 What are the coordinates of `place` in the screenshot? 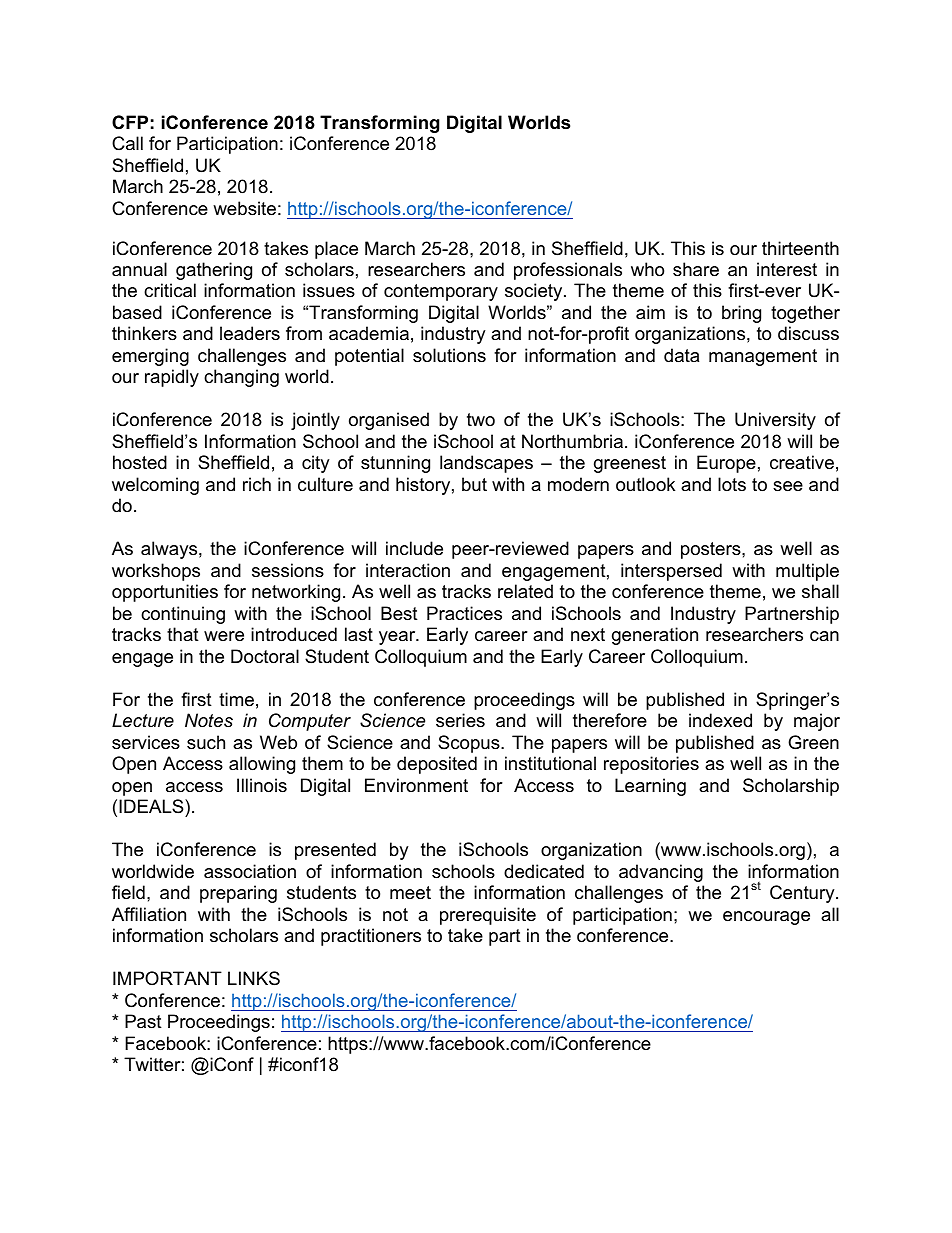 It's located at (336, 250).
